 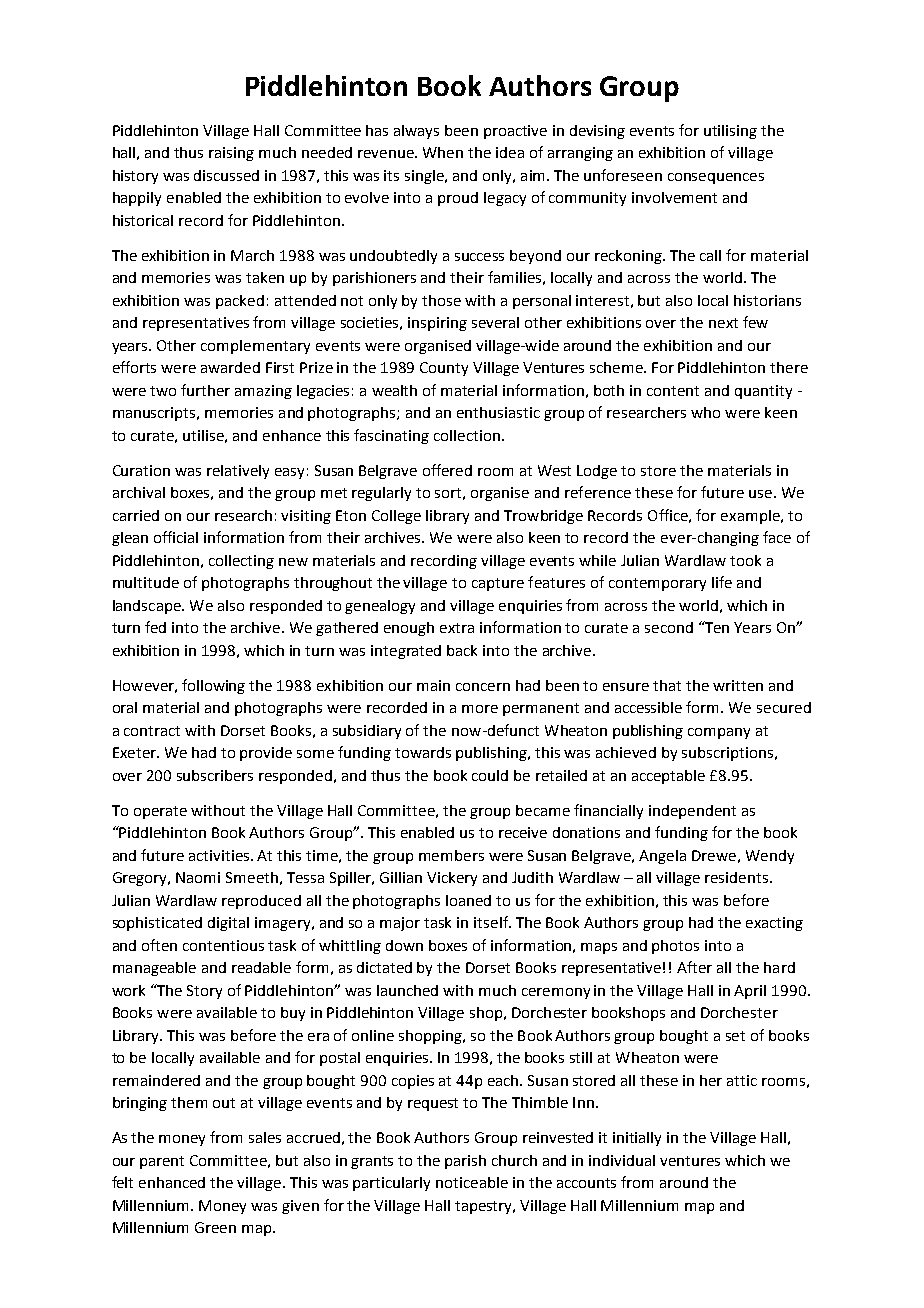 I want to click on discussed, so click(x=226, y=175).
